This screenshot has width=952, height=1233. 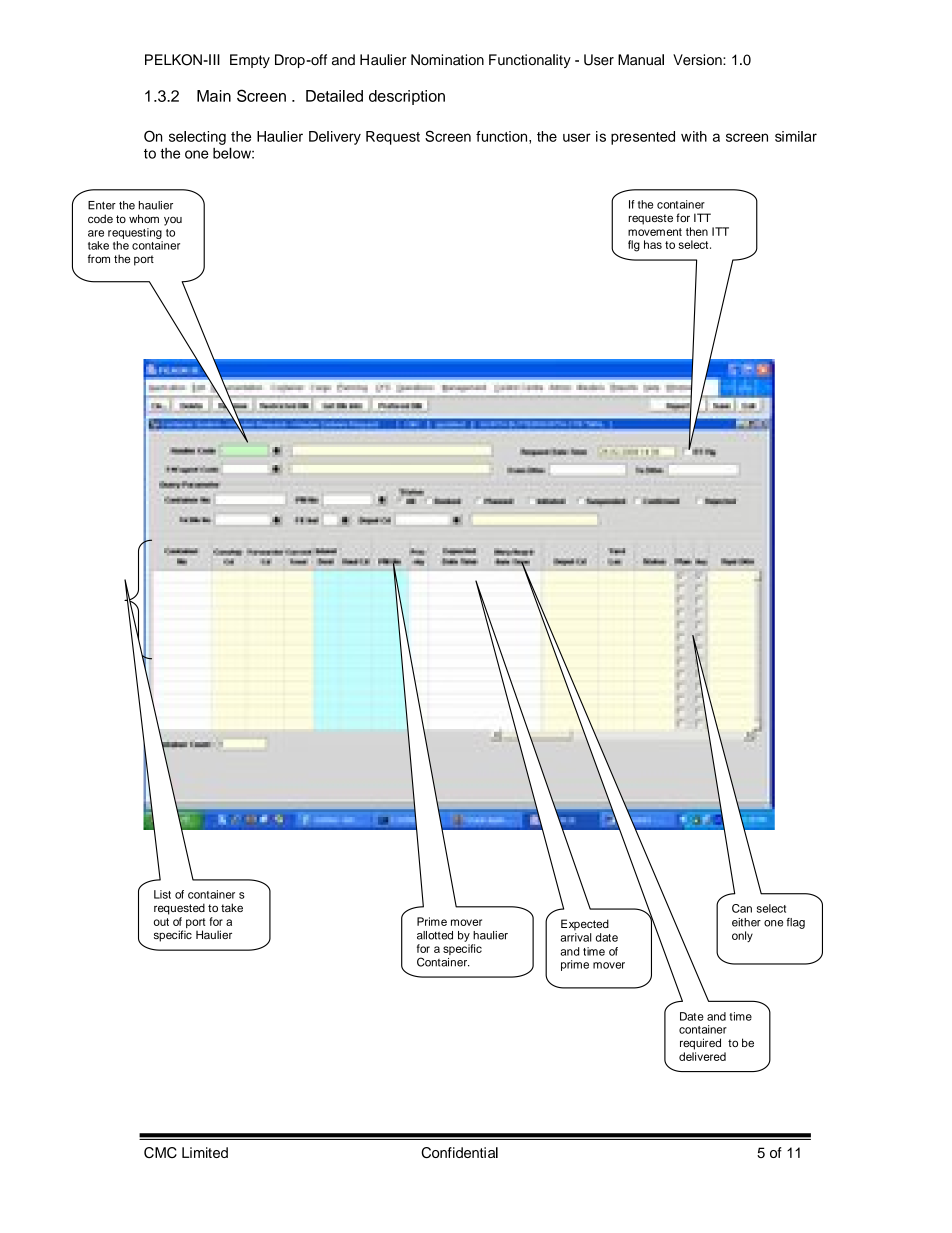 What do you see at coordinates (653, 244) in the screenshot?
I see `has` at bounding box center [653, 244].
